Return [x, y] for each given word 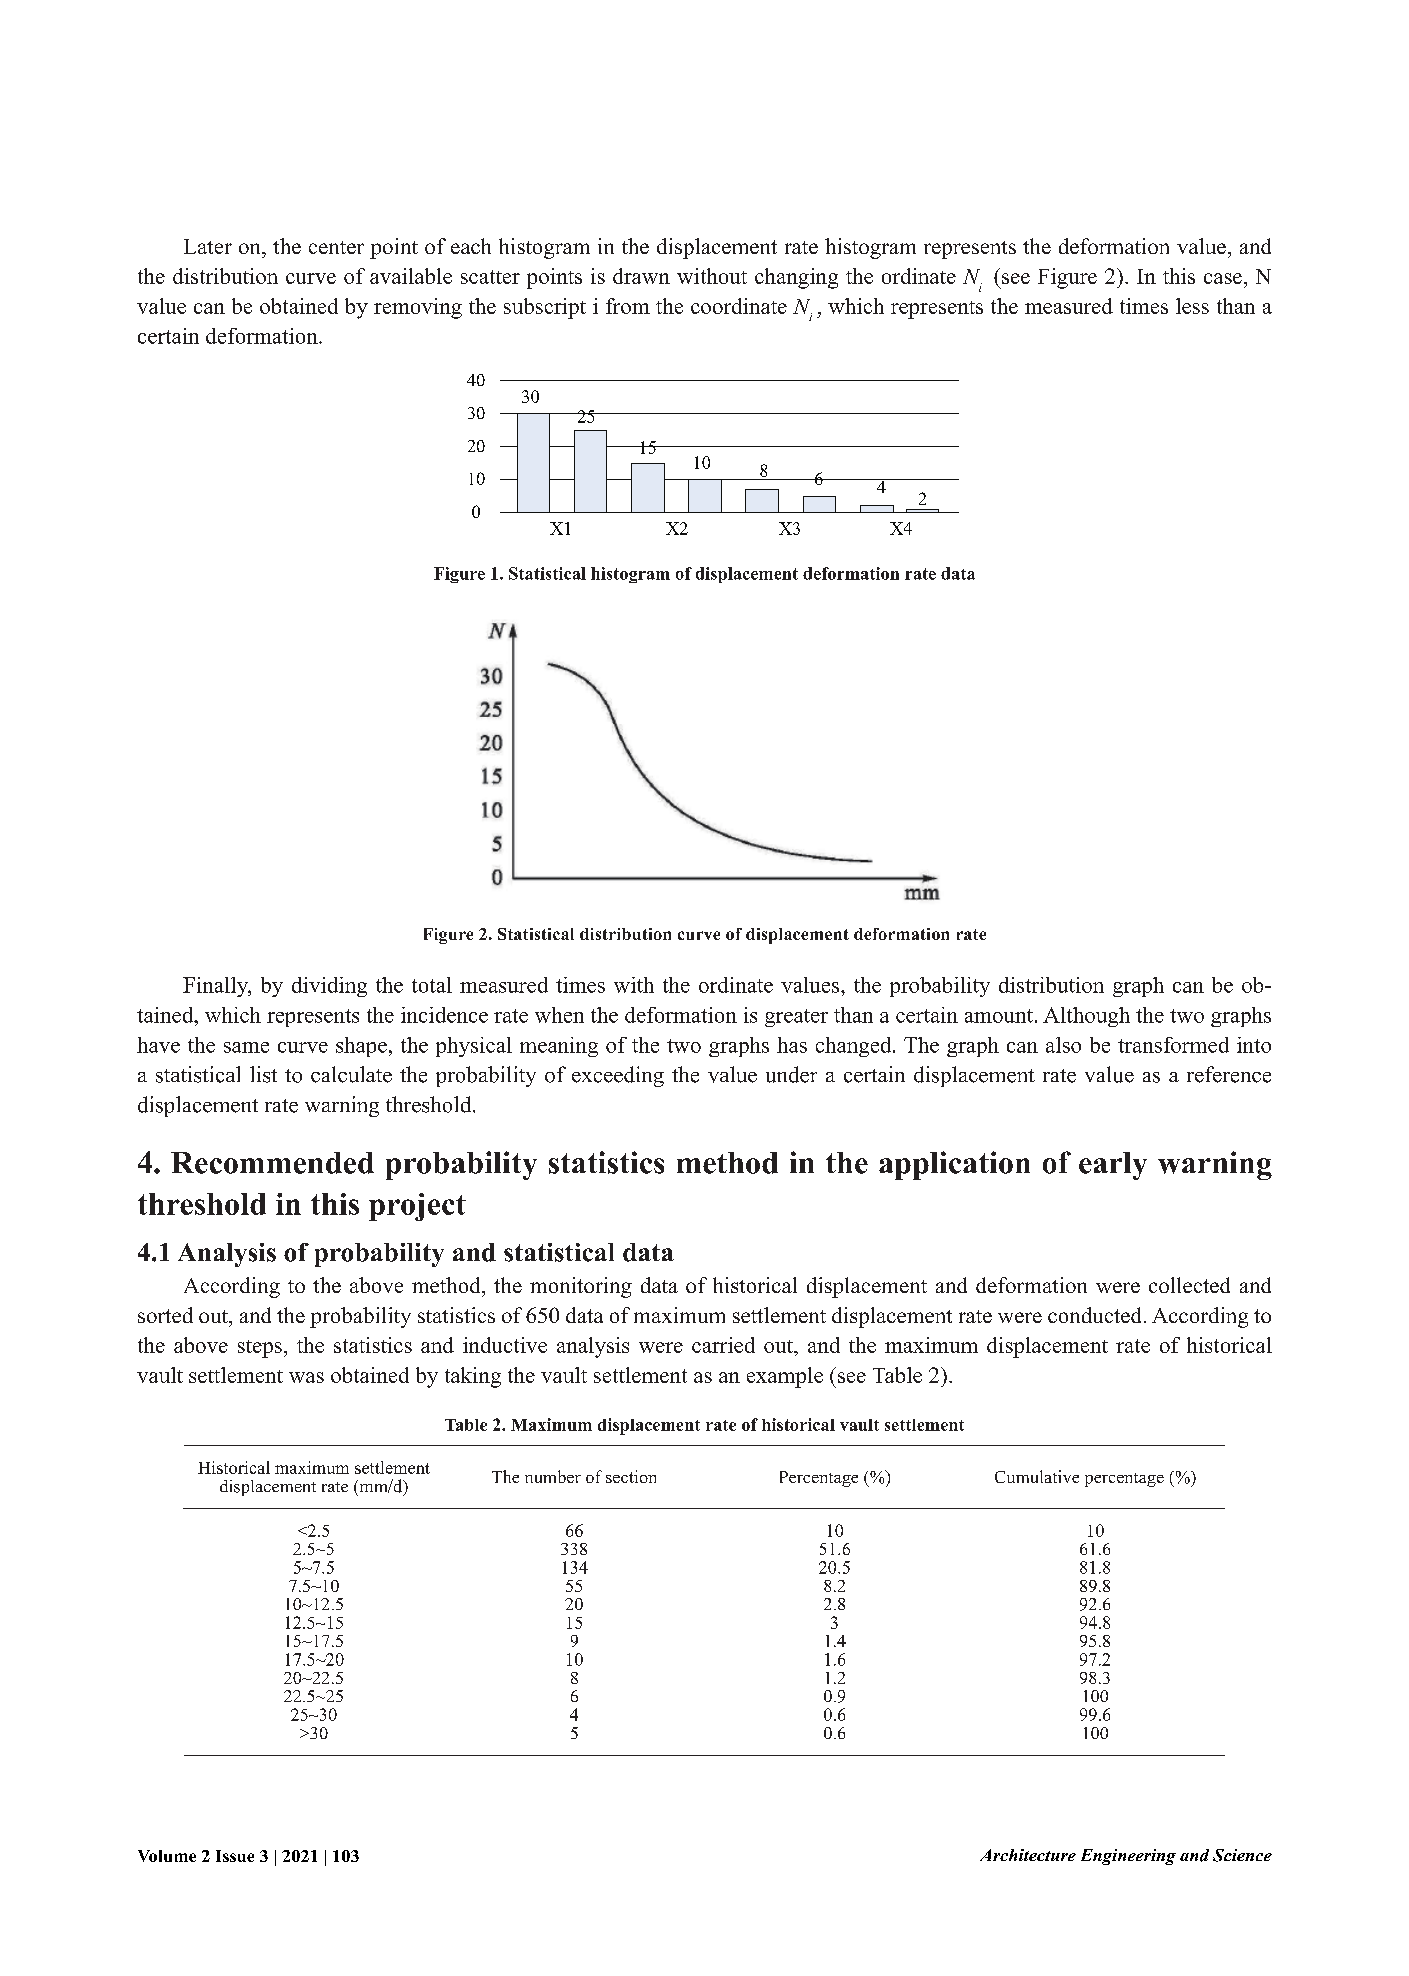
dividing [329, 987]
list [263, 1074]
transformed [1173, 1045]
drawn [641, 276]
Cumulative [1037, 1476]
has [792, 1045]
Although [1086, 1017]
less [1192, 306]
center [336, 247]
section [631, 1476]
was [306, 1377]
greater [796, 1018]
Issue [235, 1856]
